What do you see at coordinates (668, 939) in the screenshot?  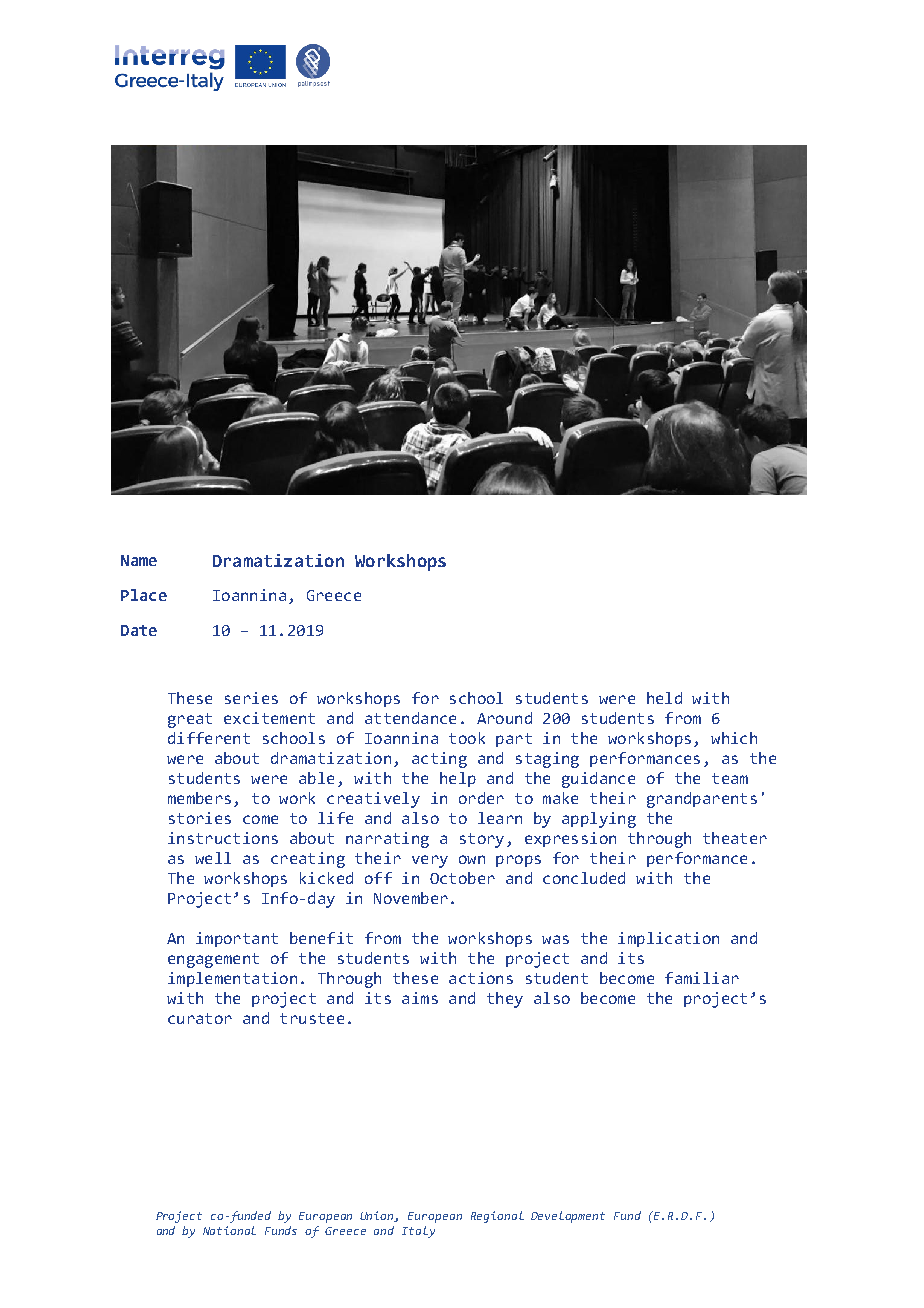 I see `implication` at bounding box center [668, 939].
